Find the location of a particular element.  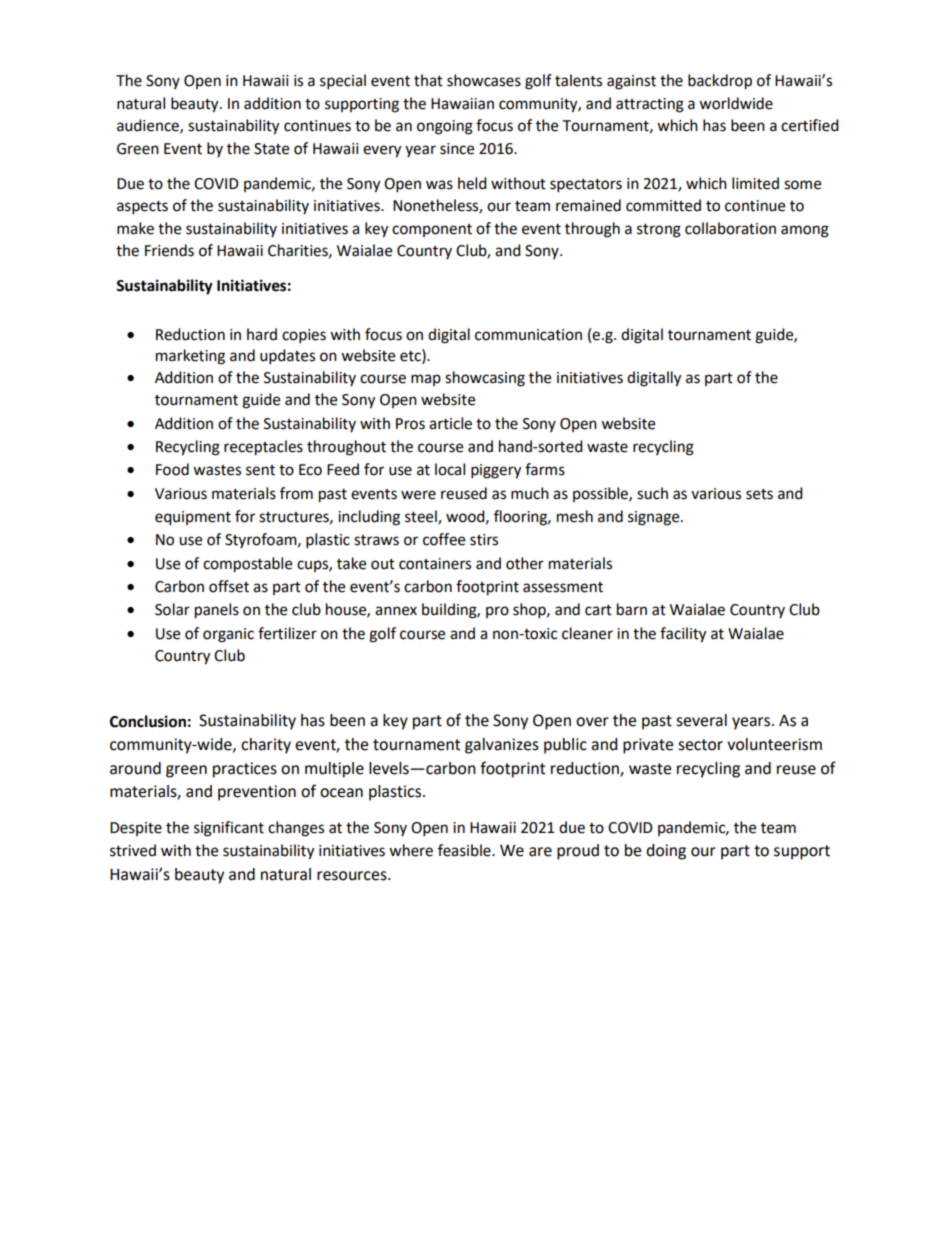

facility is located at coordinates (683, 635).
